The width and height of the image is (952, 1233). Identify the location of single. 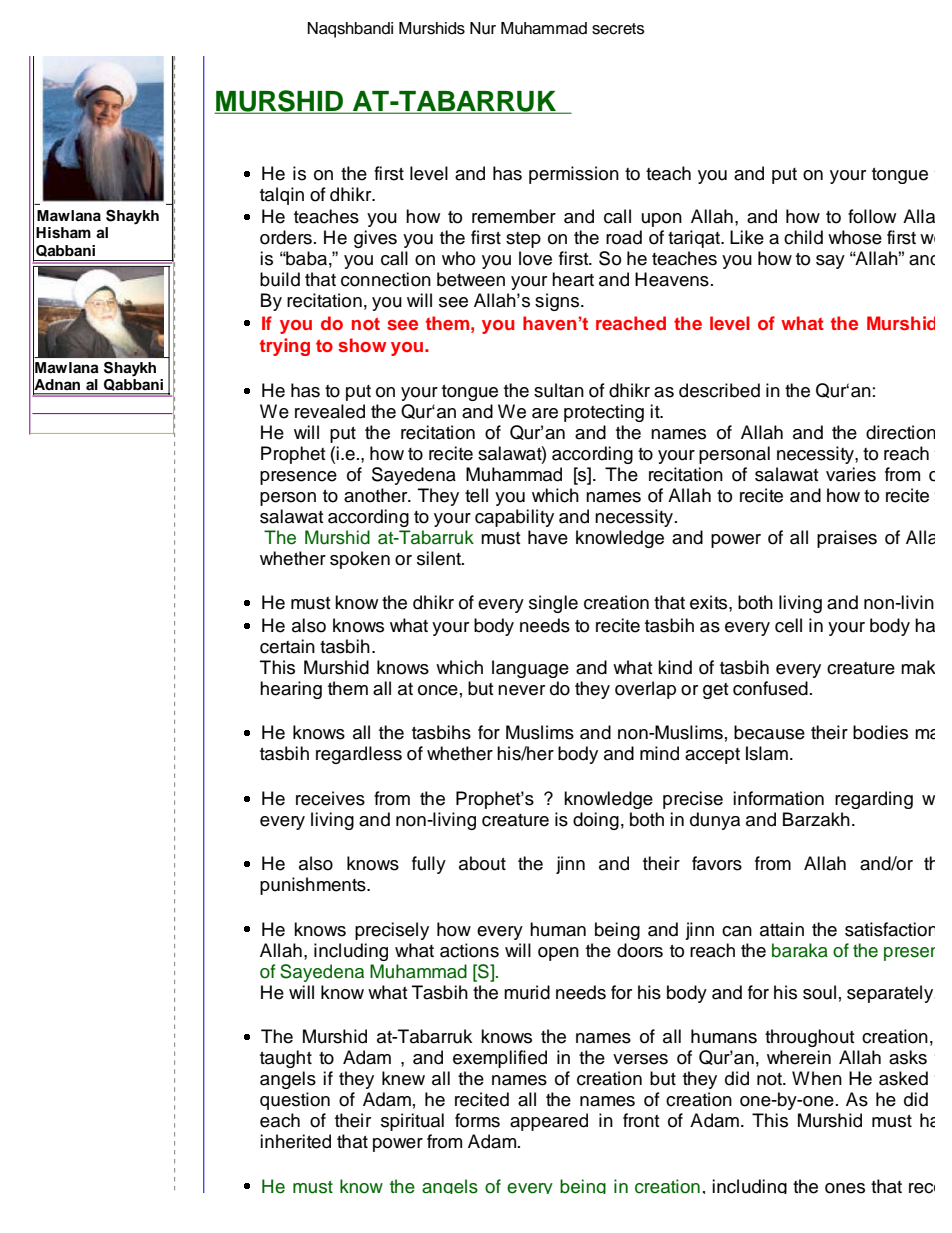
(553, 604).
